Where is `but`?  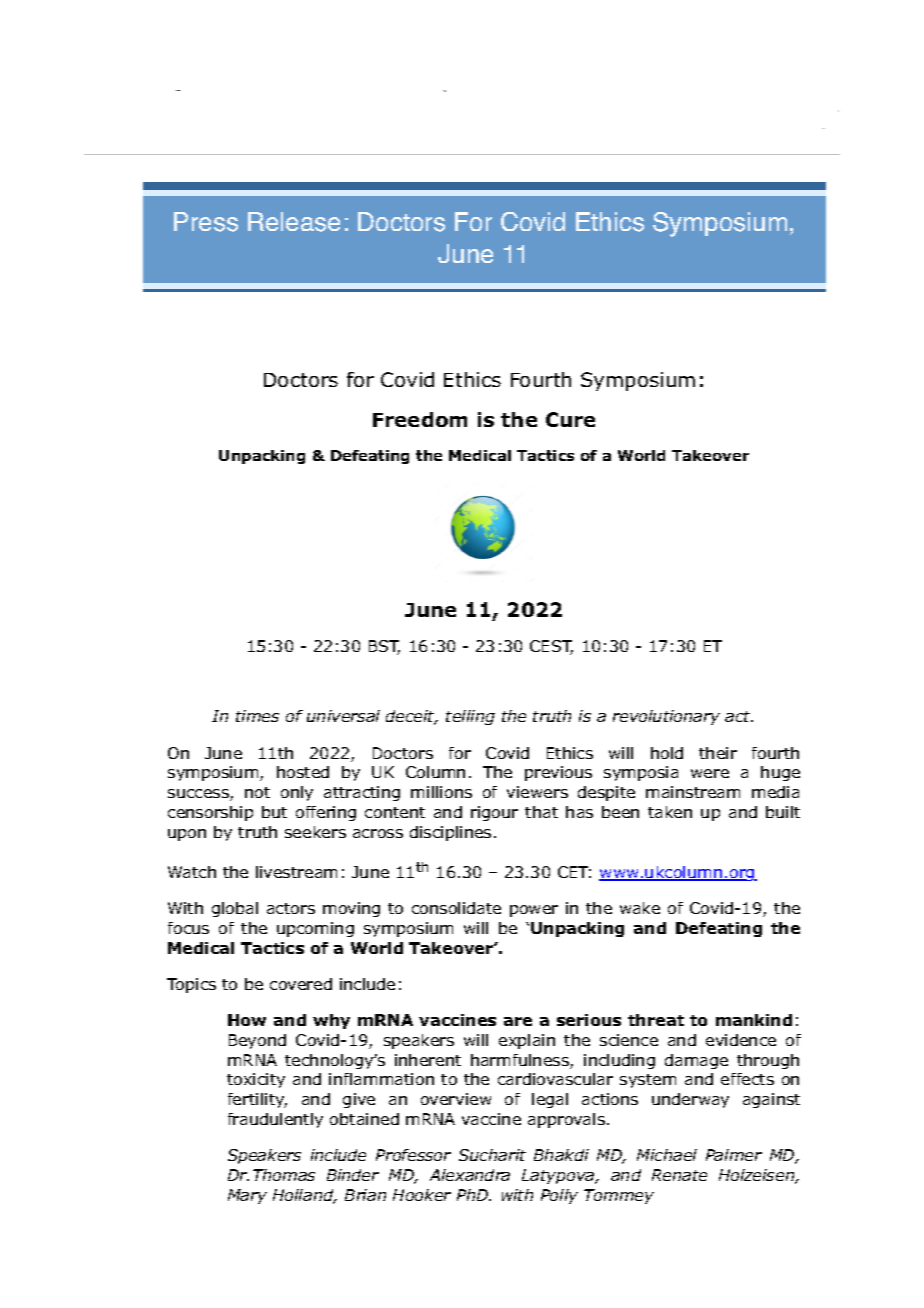
but is located at coordinates (274, 812).
